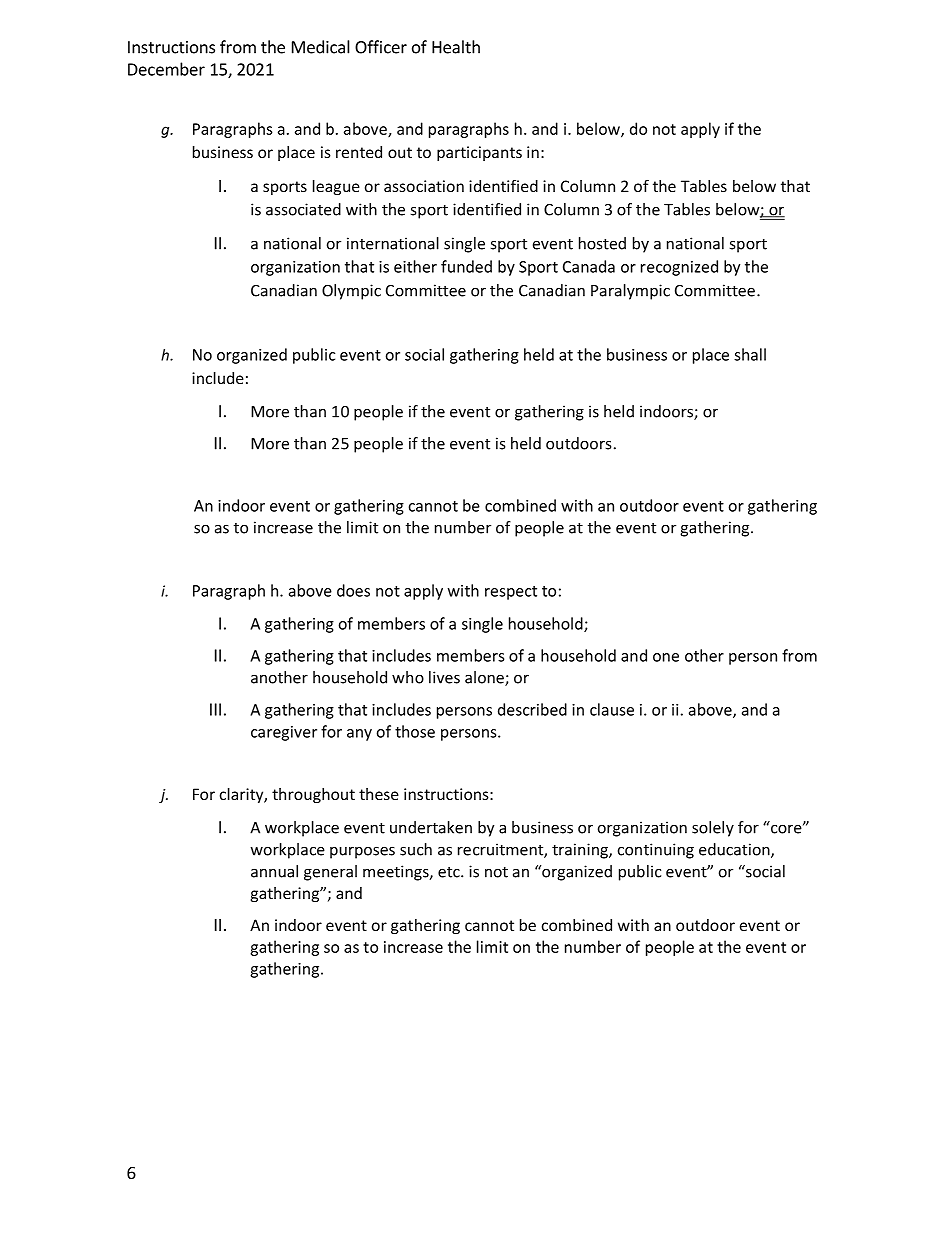 The image size is (952, 1233). Describe the element at coordinates (456, 47) in the document. I see `Health` at that location.
